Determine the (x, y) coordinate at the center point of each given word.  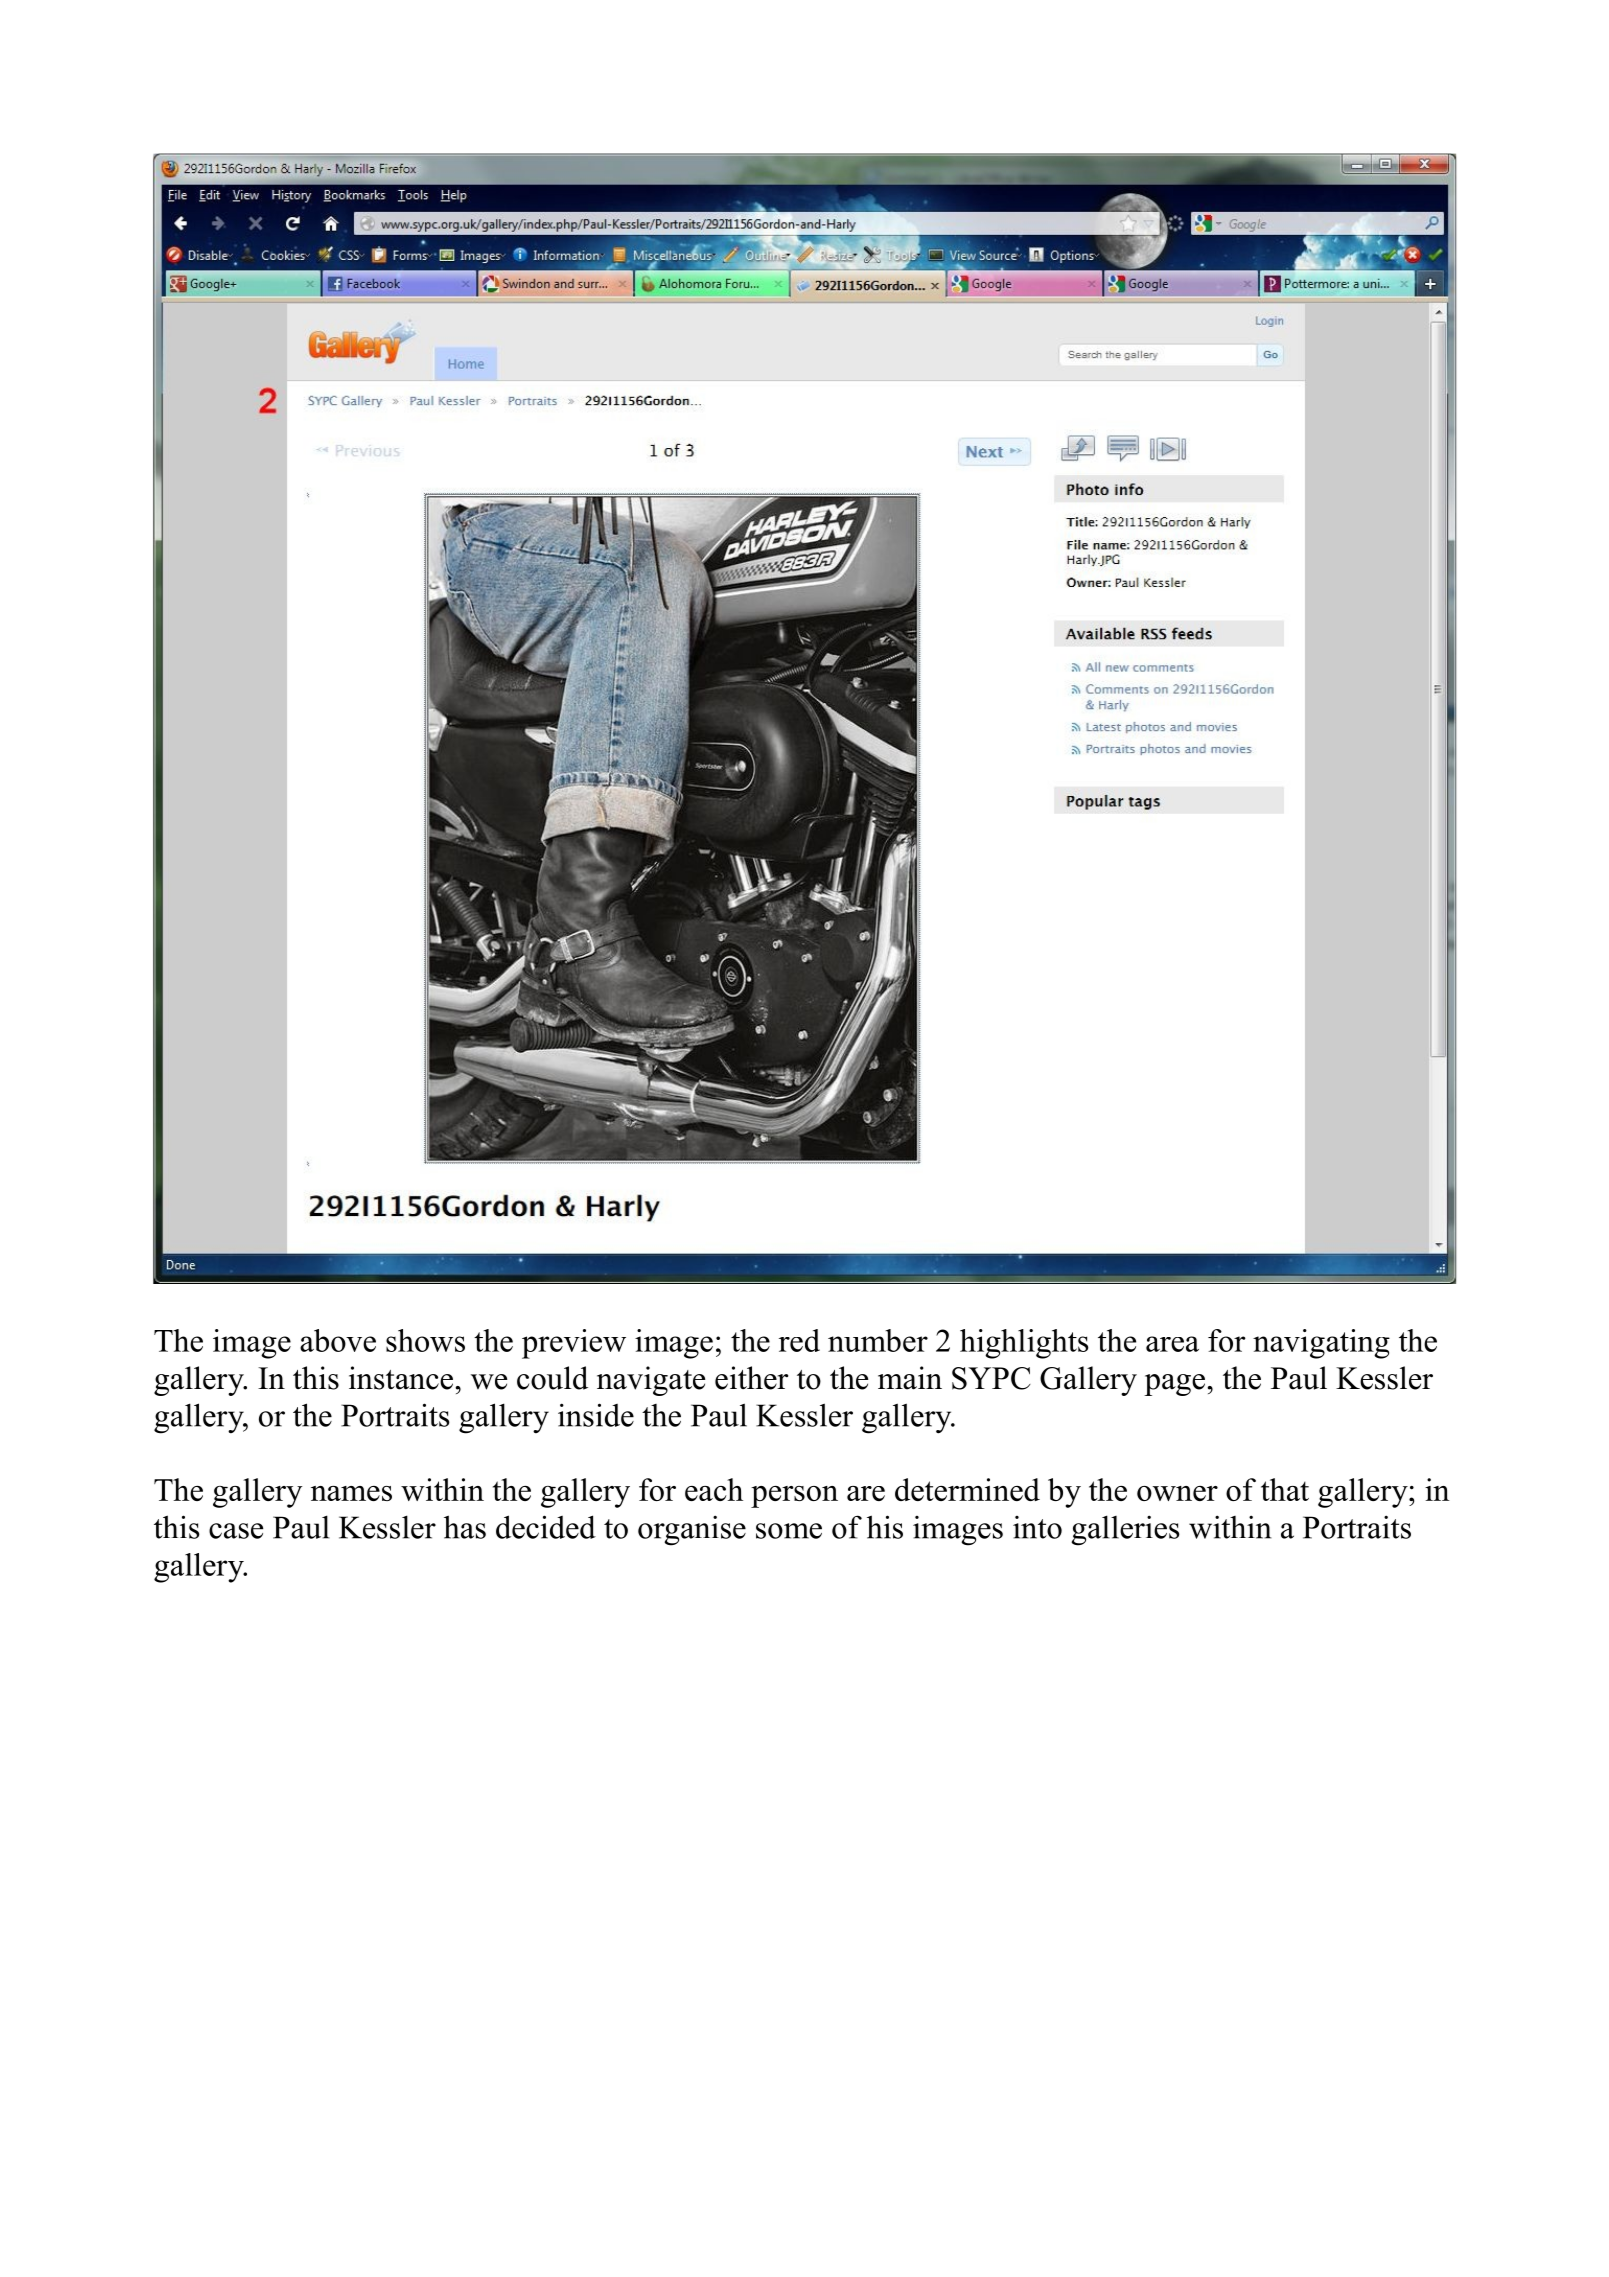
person (794, 1497)
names (351, 1493)
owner (1177, 1493)
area (1172, 1344)
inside (596, 1415)
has (465, 1527)
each (714, 1489)
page (1176, 1385)
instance (402, 1378)
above (338, 1340)
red (799, 1340)
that (1285, 1489)
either (751, 1378)
